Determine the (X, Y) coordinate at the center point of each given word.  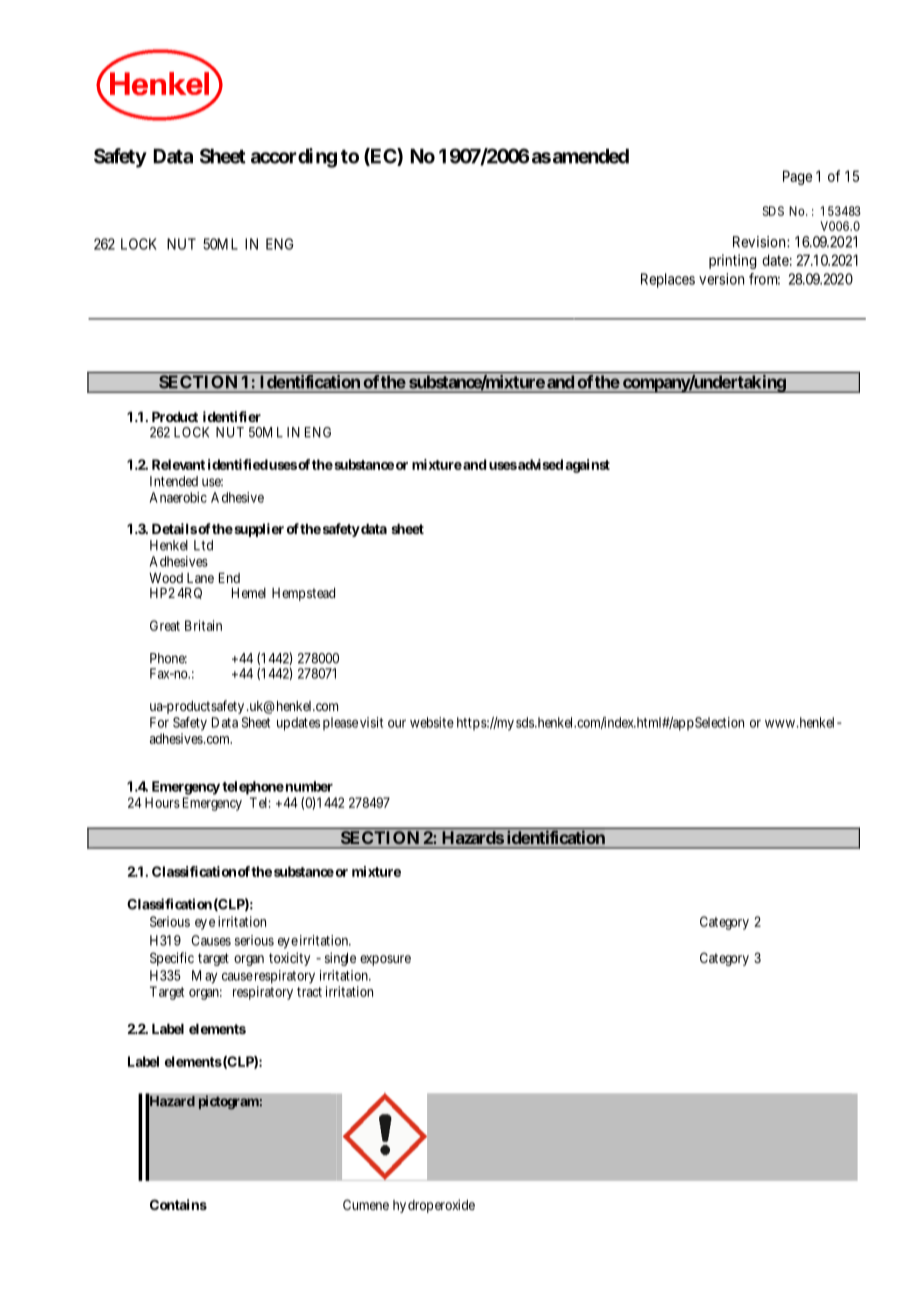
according (294, 158)
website (432, 722)
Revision (760, 242)
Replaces (668, 280)
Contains (178, 1204)
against (587, 466)
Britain (203, 625)
